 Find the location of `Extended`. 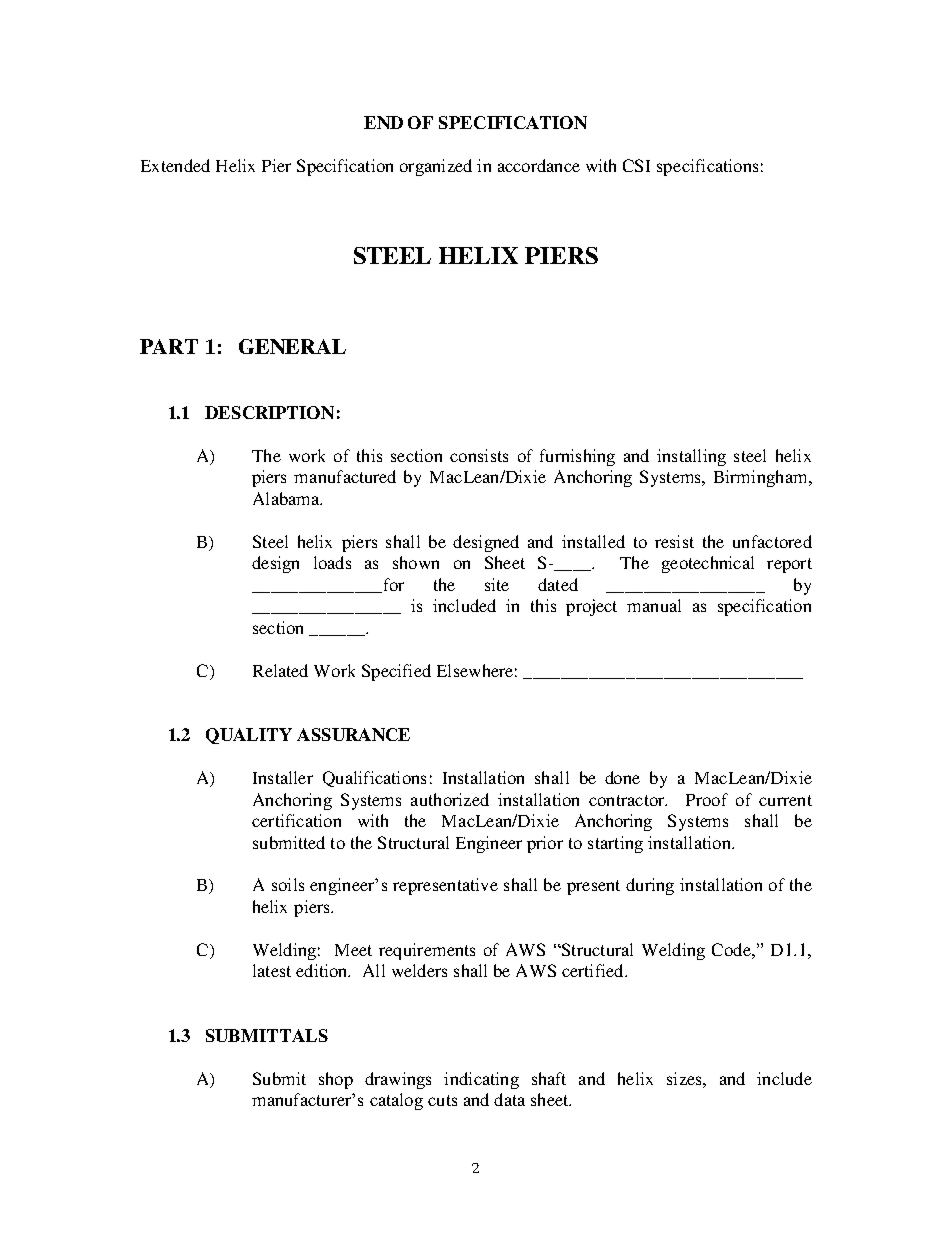

Extended is located at coordinates (175, 165).
